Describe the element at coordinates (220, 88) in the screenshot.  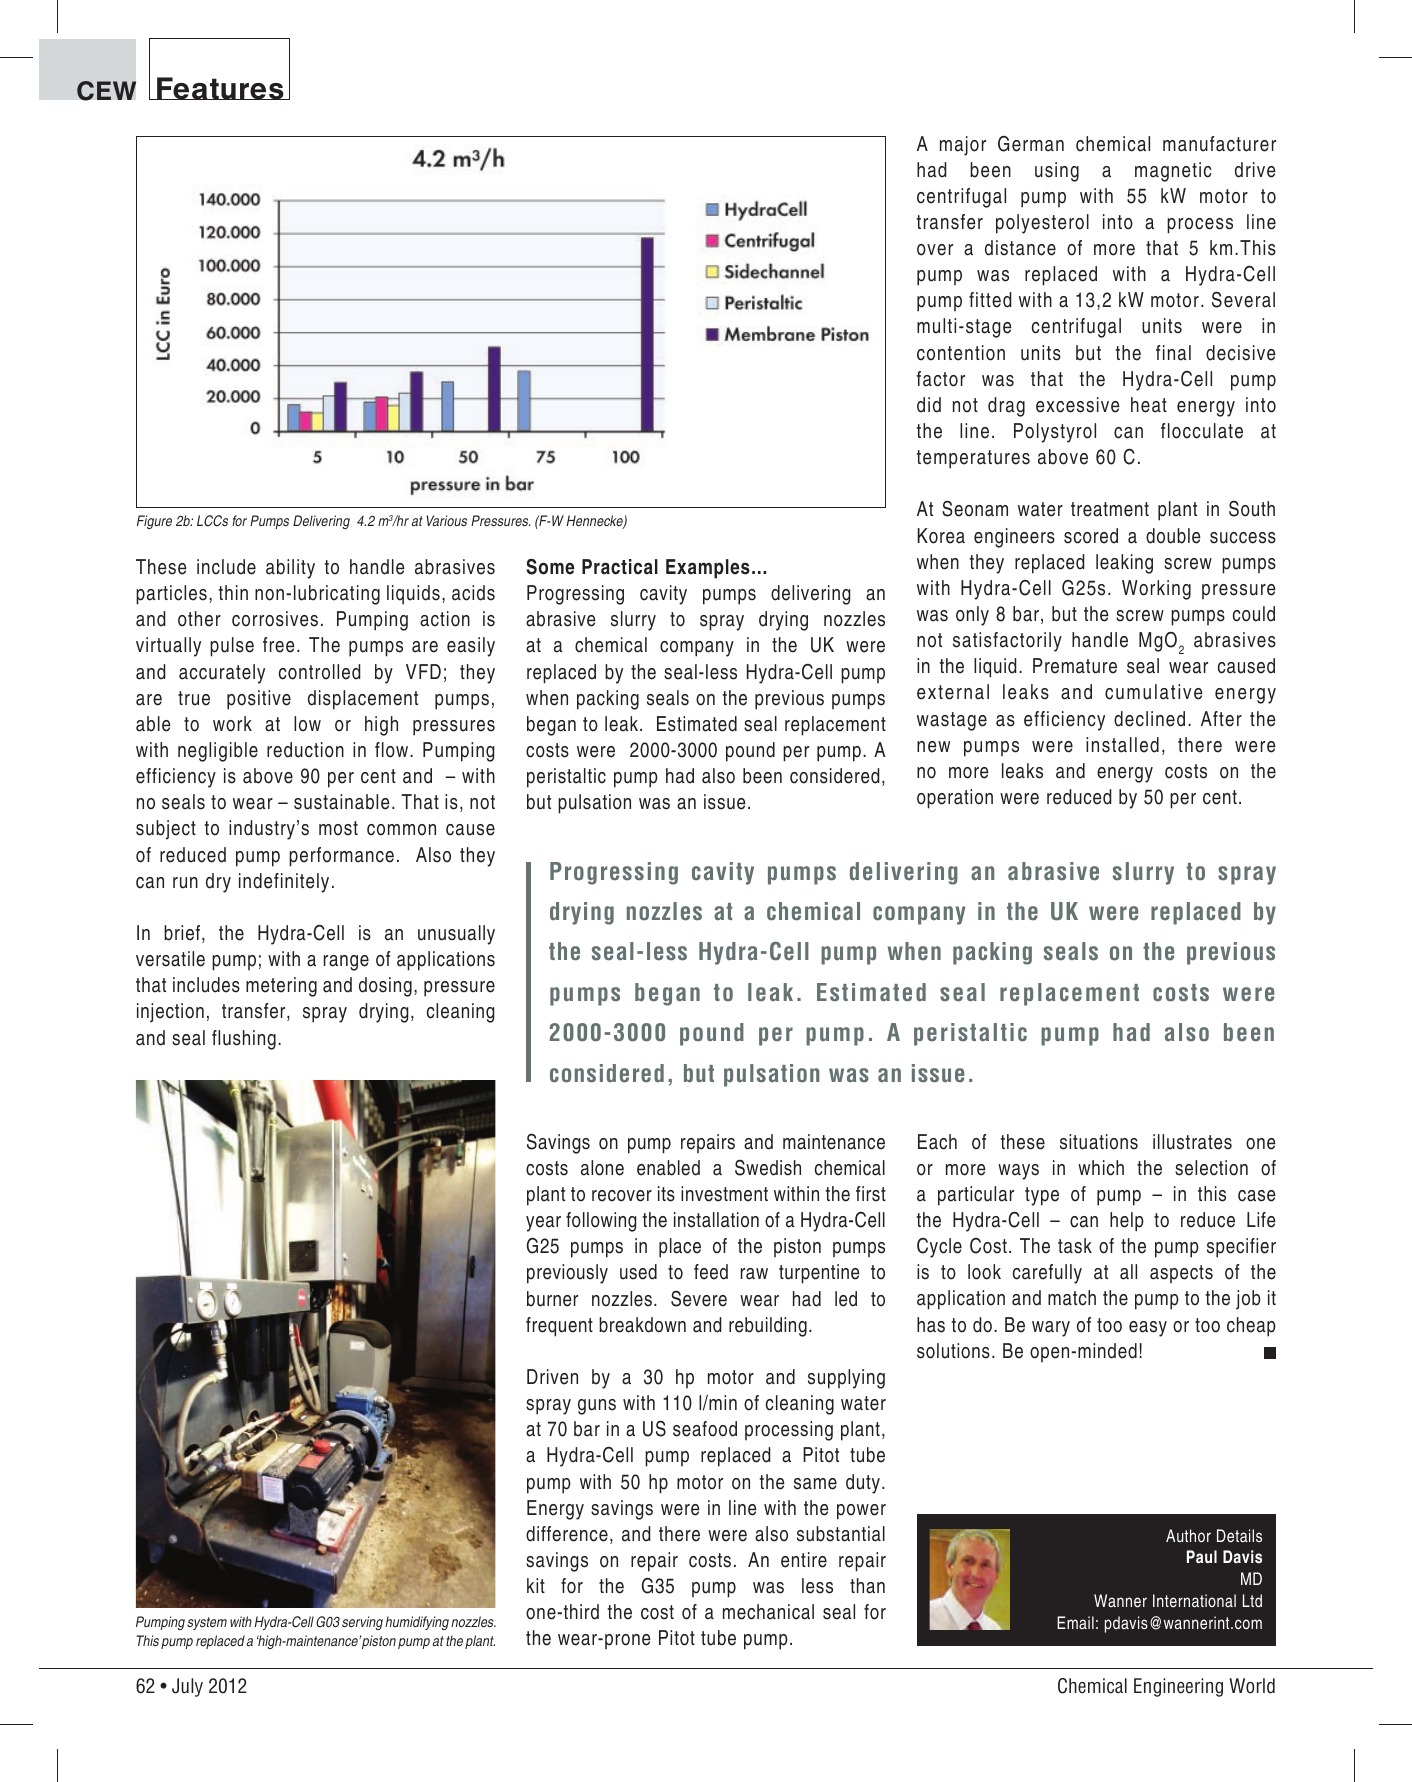
I see `Features` at that location.
